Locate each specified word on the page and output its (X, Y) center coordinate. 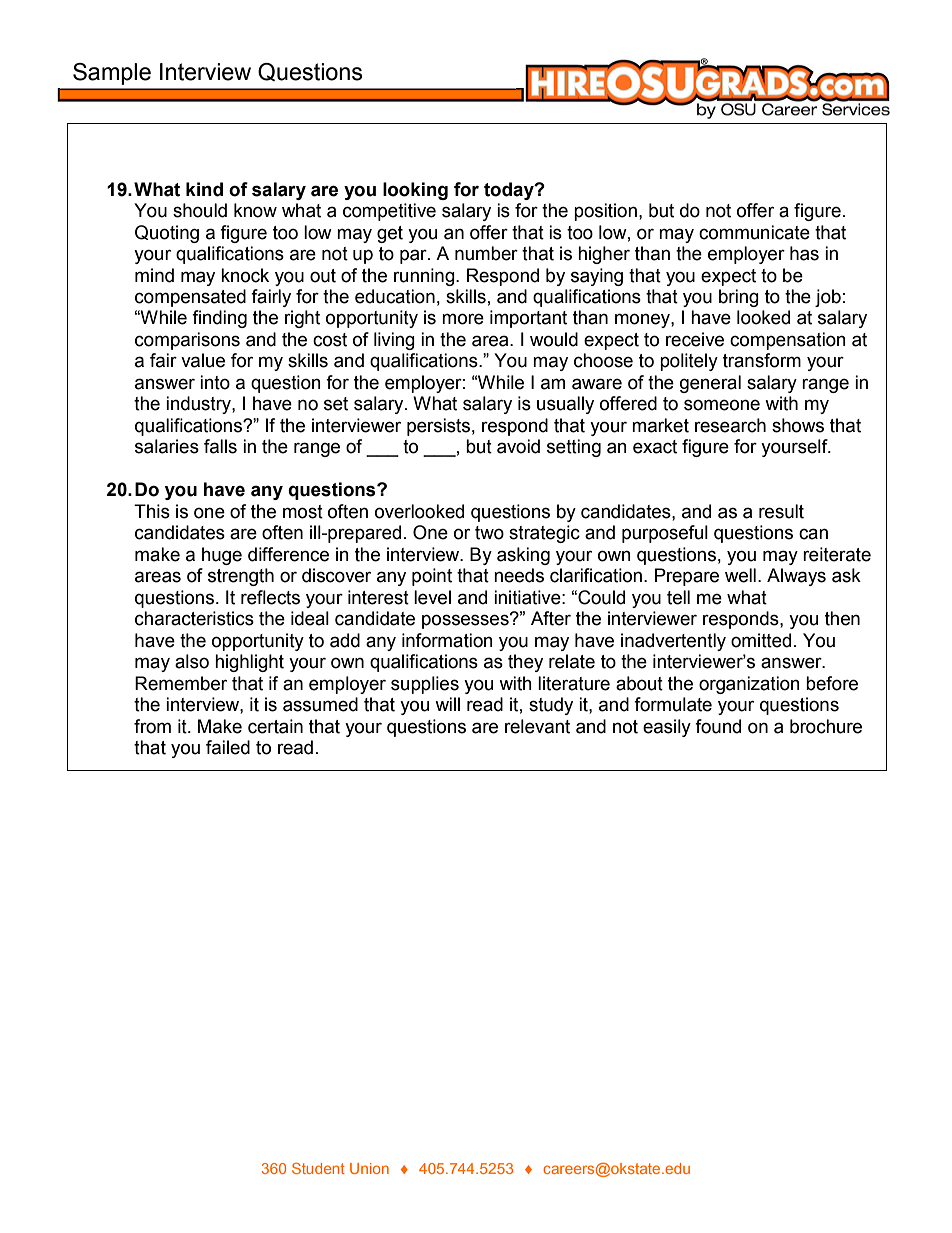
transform (762, 360)
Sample (112, 74)
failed (228, 747)
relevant (537, 726)
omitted (761, 640)
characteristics (194, 618)
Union (369, 1168)
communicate (754, 232)
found (718, 726)
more (463, 319)
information (447, 640)
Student (318, 1168)
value (203, 360)
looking (415, 191)
